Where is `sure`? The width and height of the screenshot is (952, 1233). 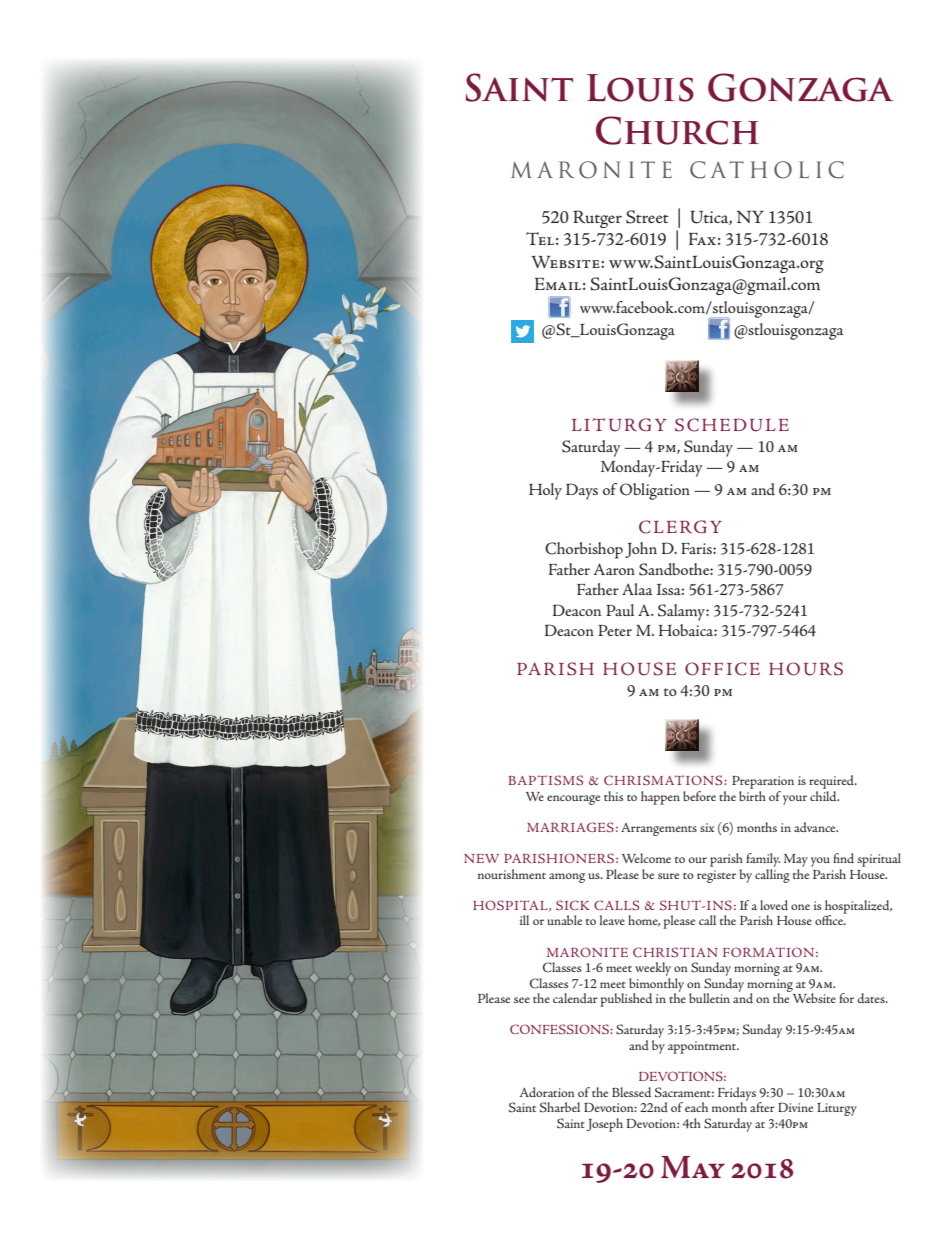 sure is located at coordinates (668, 876).
